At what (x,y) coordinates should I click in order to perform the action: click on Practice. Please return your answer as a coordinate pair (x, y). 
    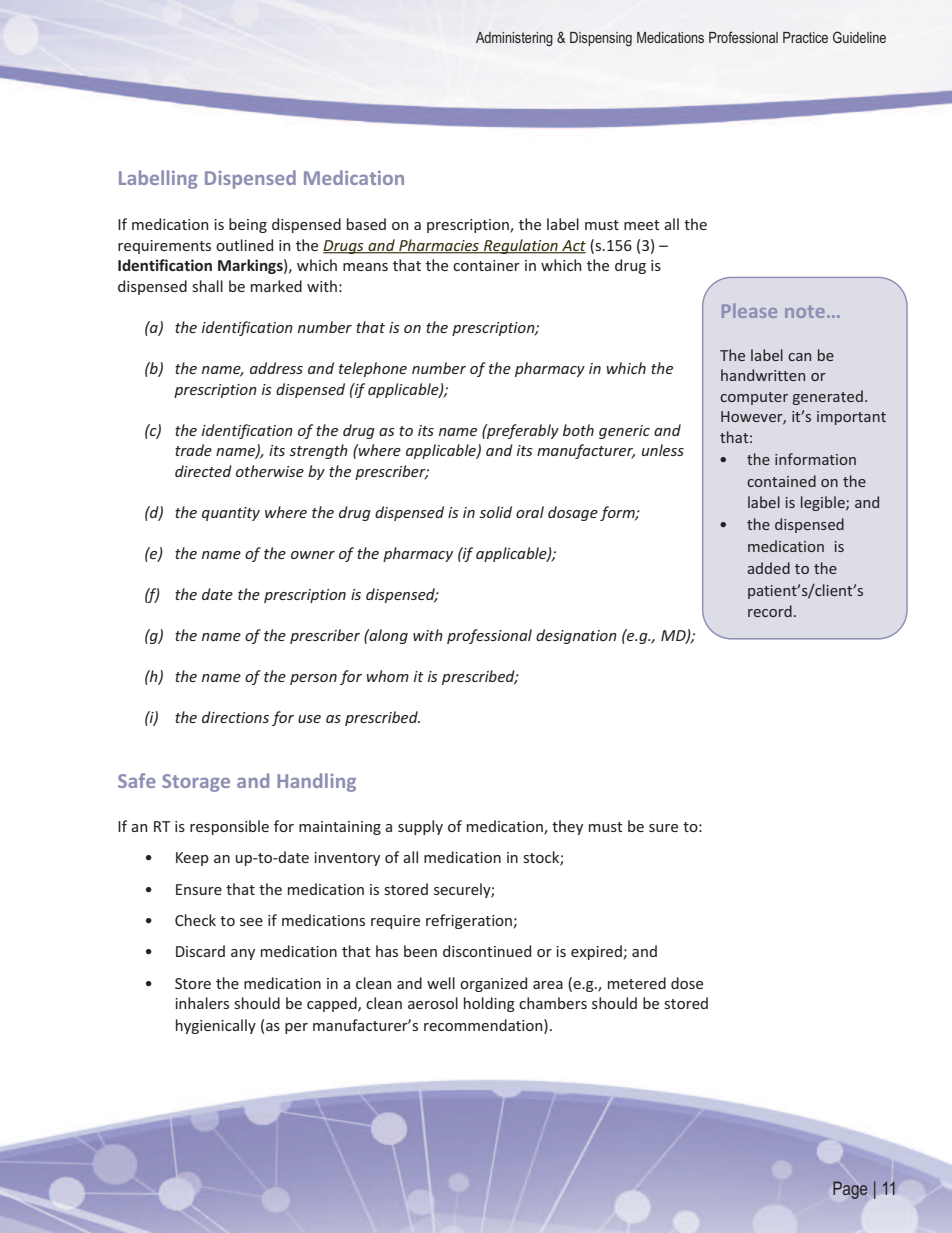
    Looking at the image, I should click on (805, 37).
